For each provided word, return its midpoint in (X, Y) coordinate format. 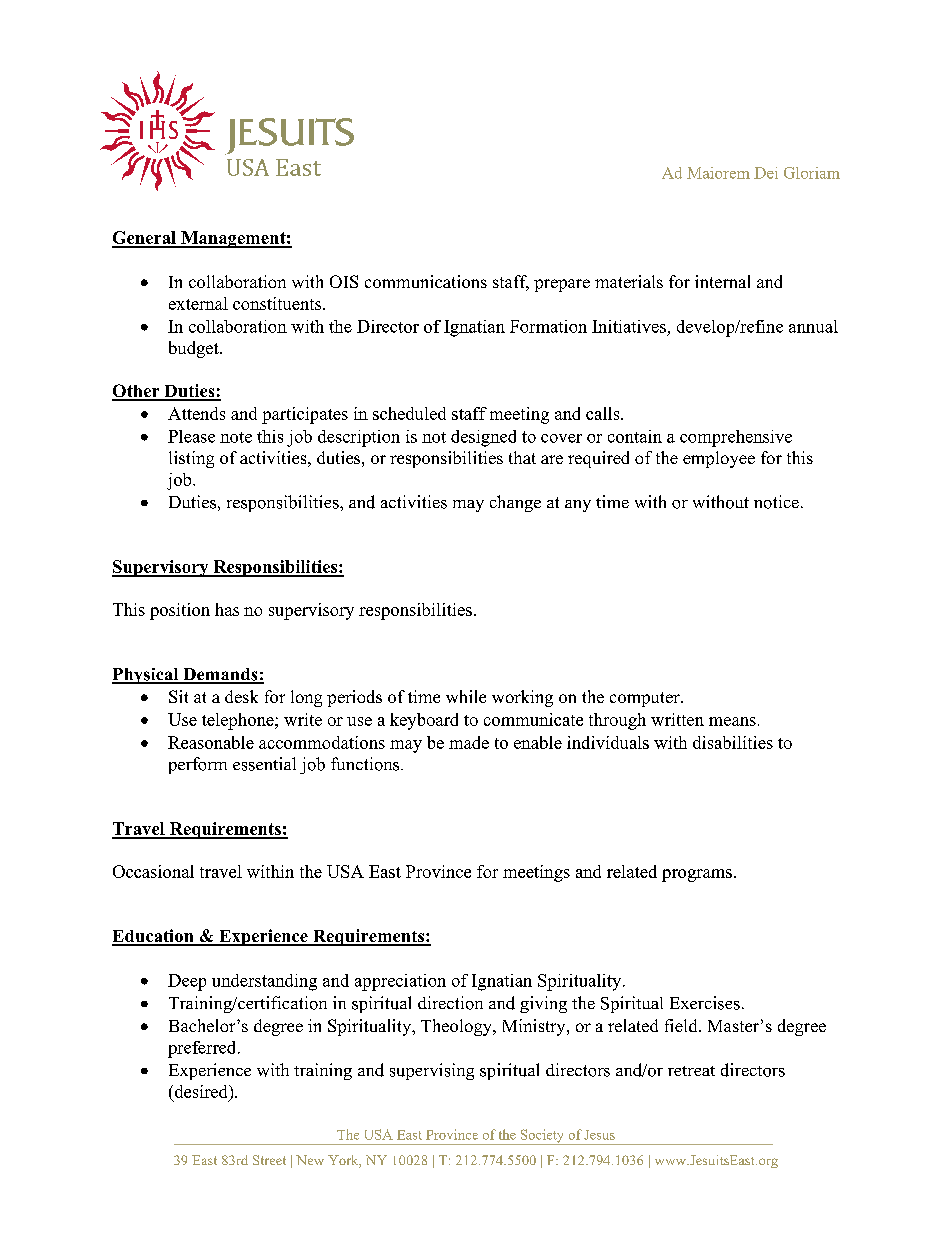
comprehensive (736, 438)
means (732, 721)
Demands (220, 675)
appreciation (400, 982)
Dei (766, 173)
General (145, 239)
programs (697, 875)
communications (426, 281)
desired (201, 1091)
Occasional (153, 871)
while (466, 696)
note (236, 437)
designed (483, 438)
